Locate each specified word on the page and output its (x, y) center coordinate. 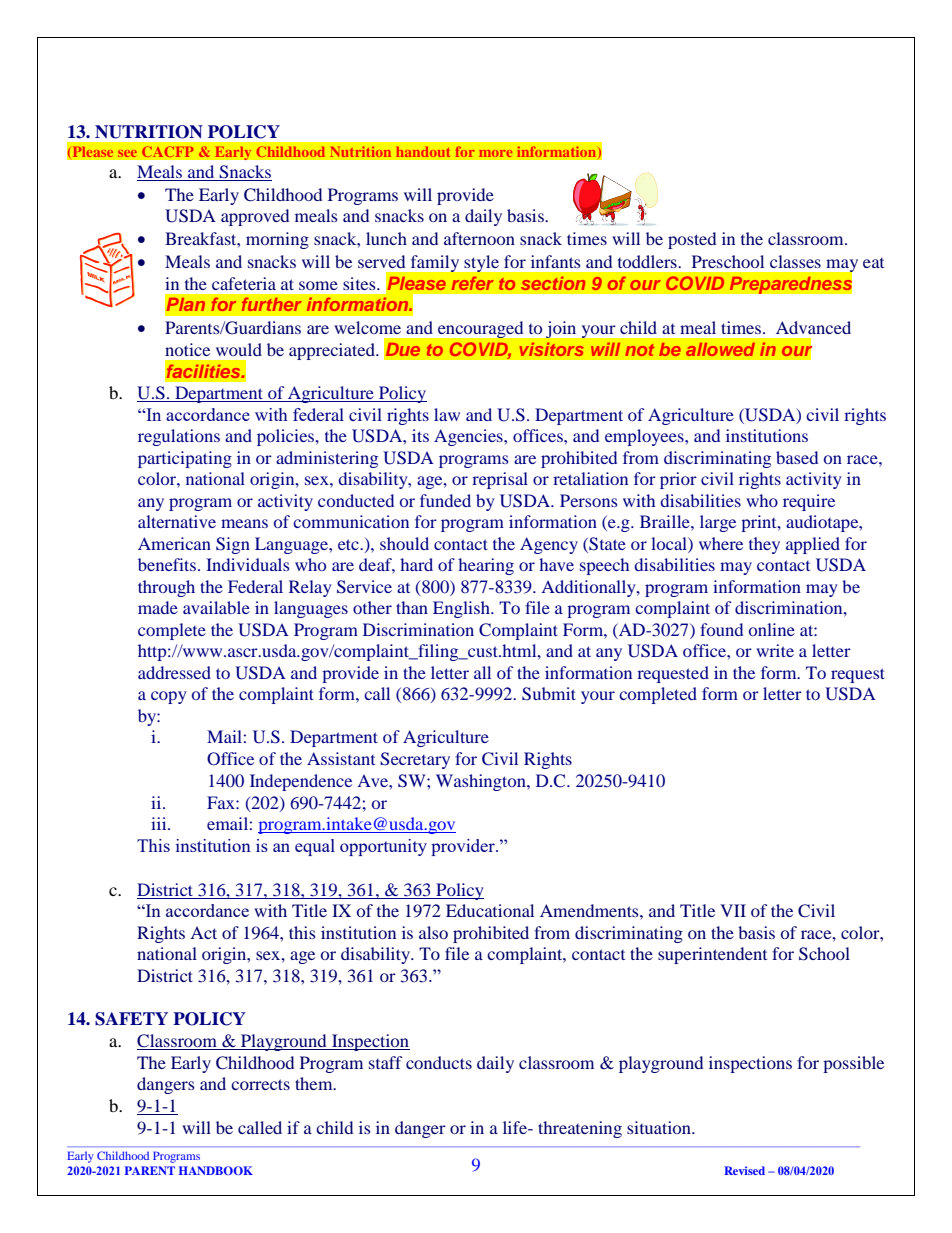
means (244, 523)
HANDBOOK (216, 1170)
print (760, 523)
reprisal (500, 480)
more (495, 153)
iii (160, 823)
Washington (482, 782)
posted (692, 240)
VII (733, 910)
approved (255, 217)
